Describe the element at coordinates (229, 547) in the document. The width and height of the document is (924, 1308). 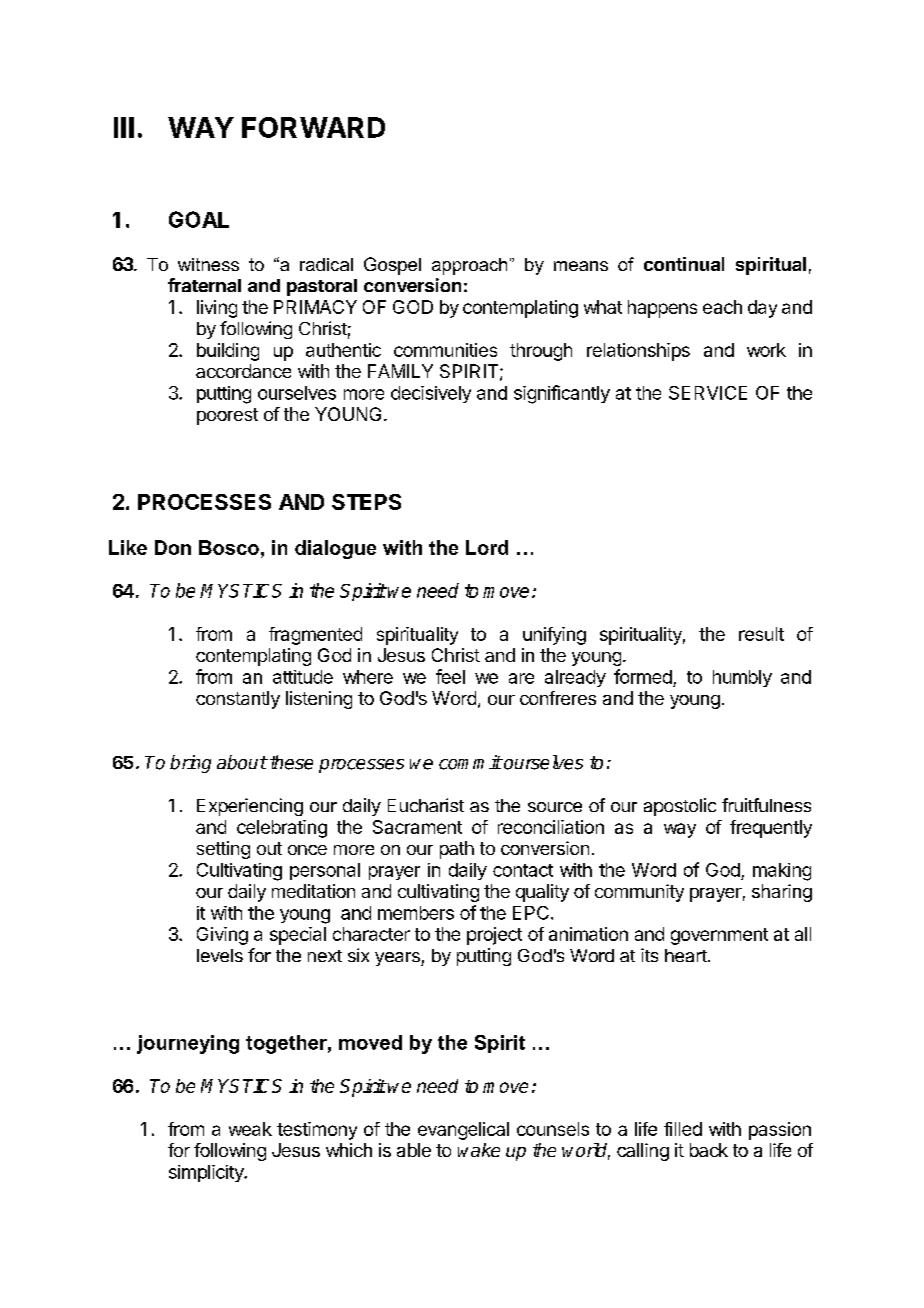
I see `Bosco` at that location.
